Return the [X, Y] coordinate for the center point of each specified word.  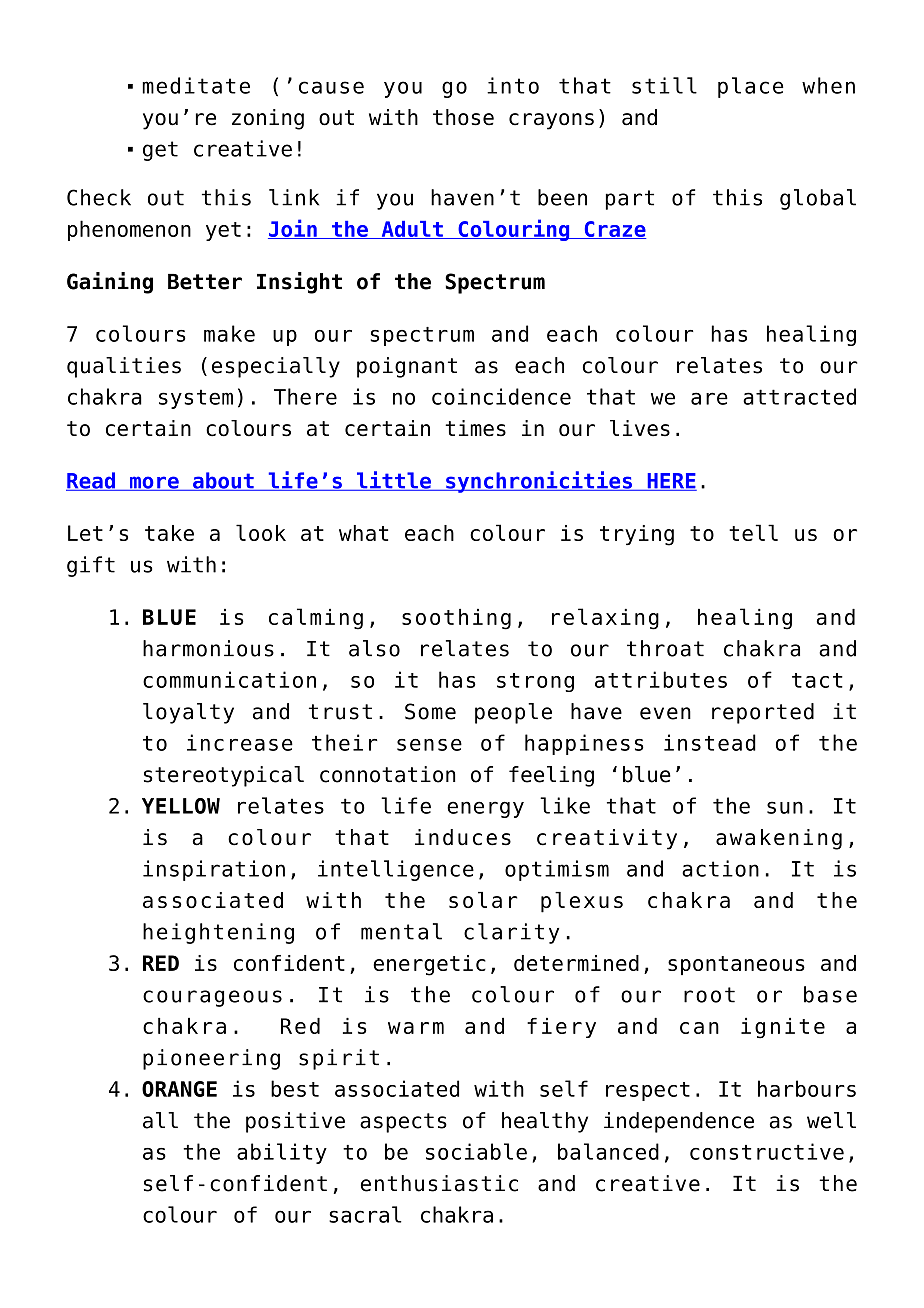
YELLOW [181, 806]
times [475, 428]
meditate [196, 85]
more [154, 483]
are [709, 398]
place [750, 87]
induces [463, 837]
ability [282, 1153]
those [463, 117]
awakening [779, 839]
